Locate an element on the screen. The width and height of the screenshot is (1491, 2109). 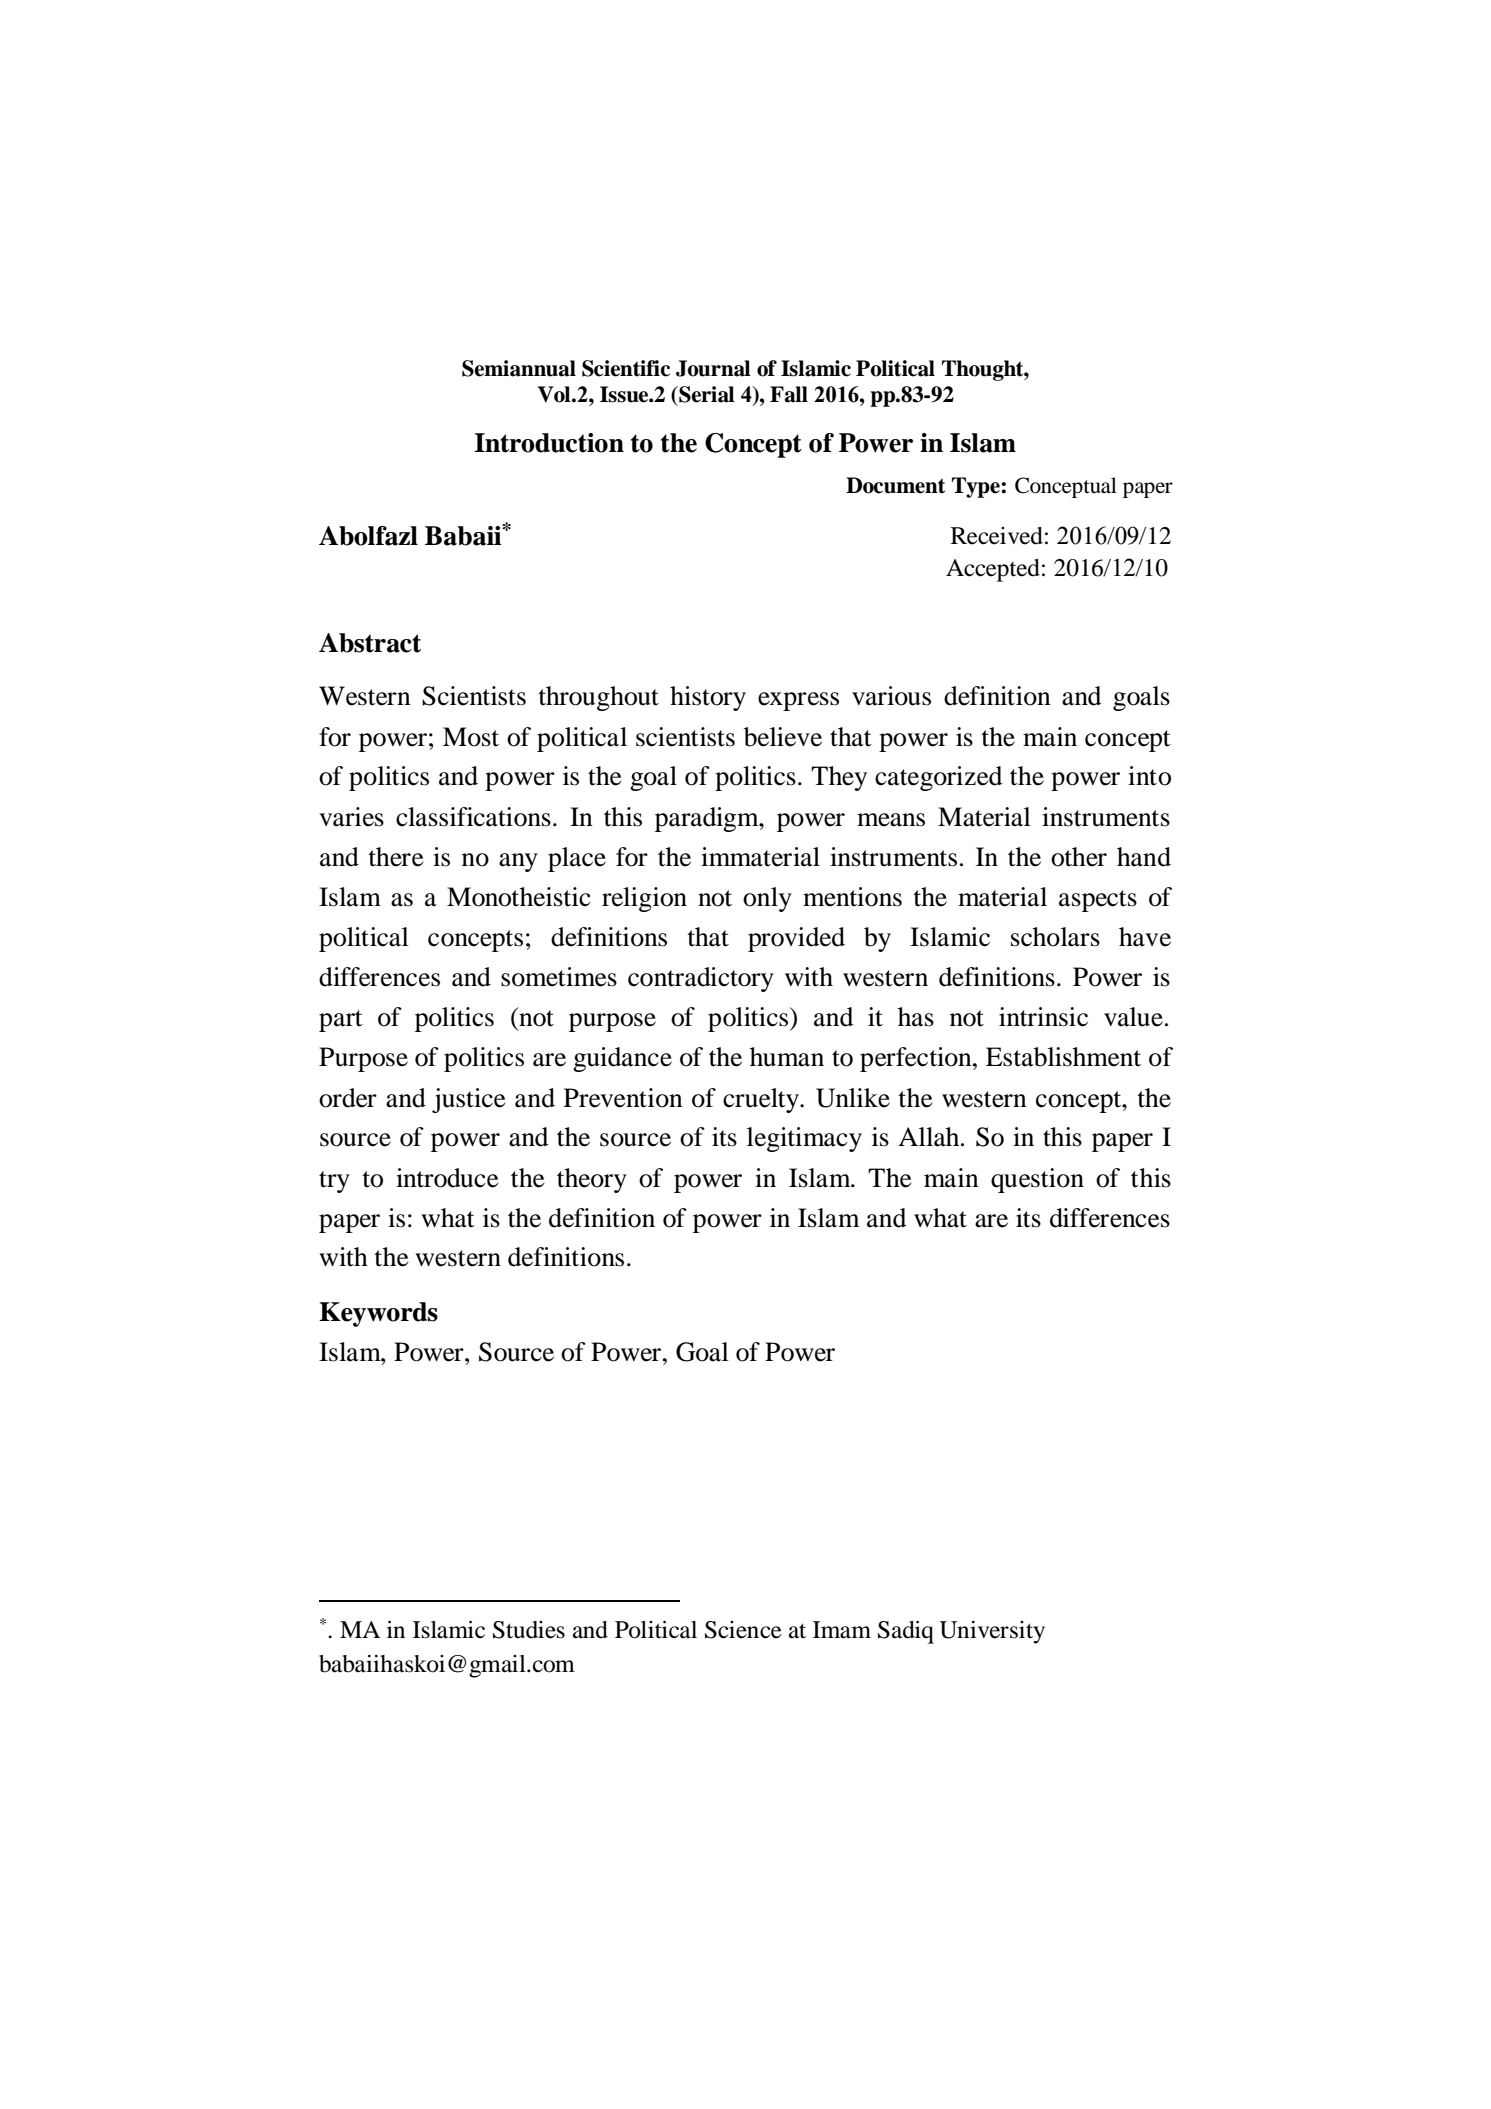
other is located at coordinates (1079, 857).
